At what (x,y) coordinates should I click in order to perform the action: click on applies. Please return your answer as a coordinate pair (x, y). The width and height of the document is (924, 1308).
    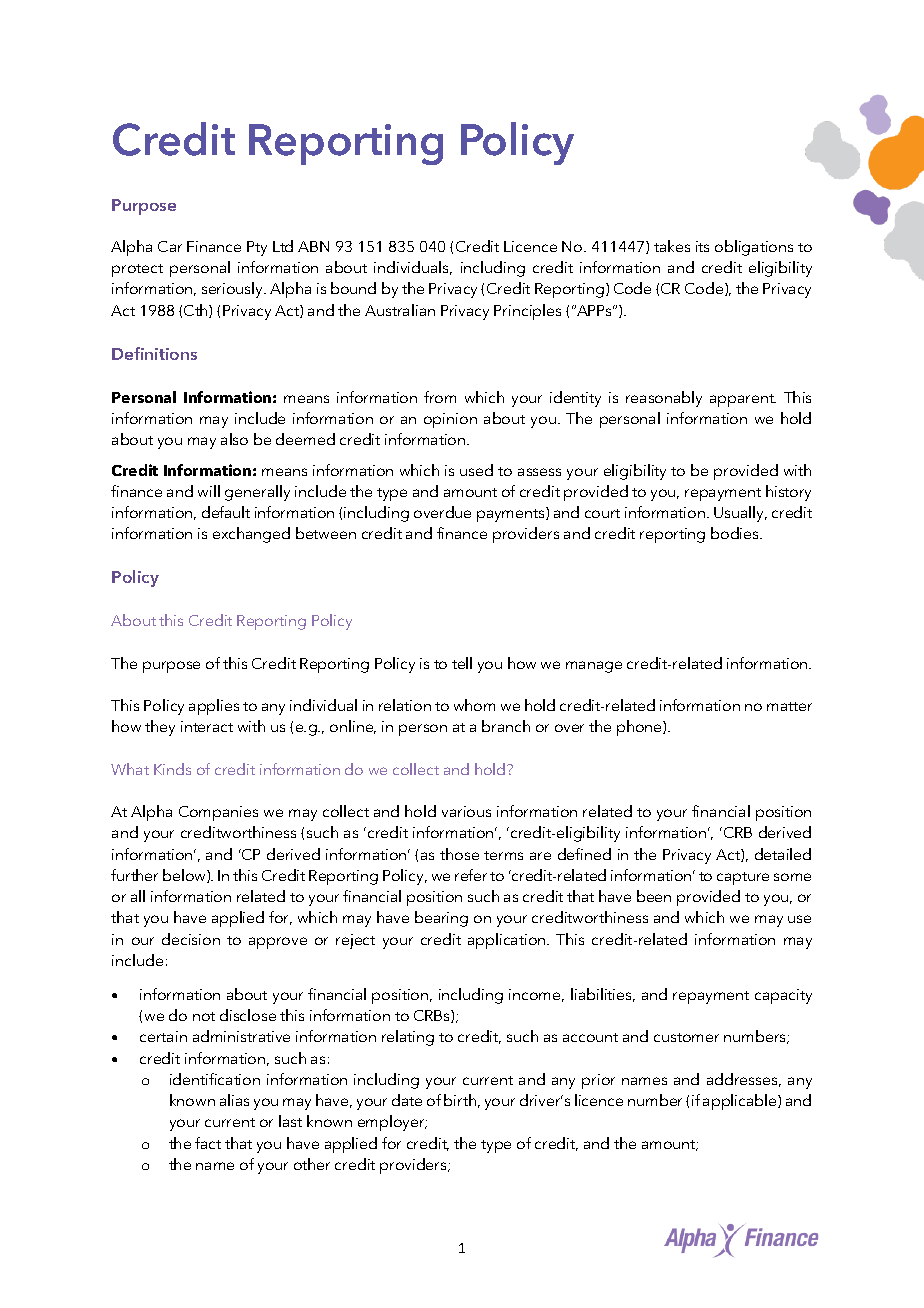
    Looking at the image, I should click on (214, 707).
